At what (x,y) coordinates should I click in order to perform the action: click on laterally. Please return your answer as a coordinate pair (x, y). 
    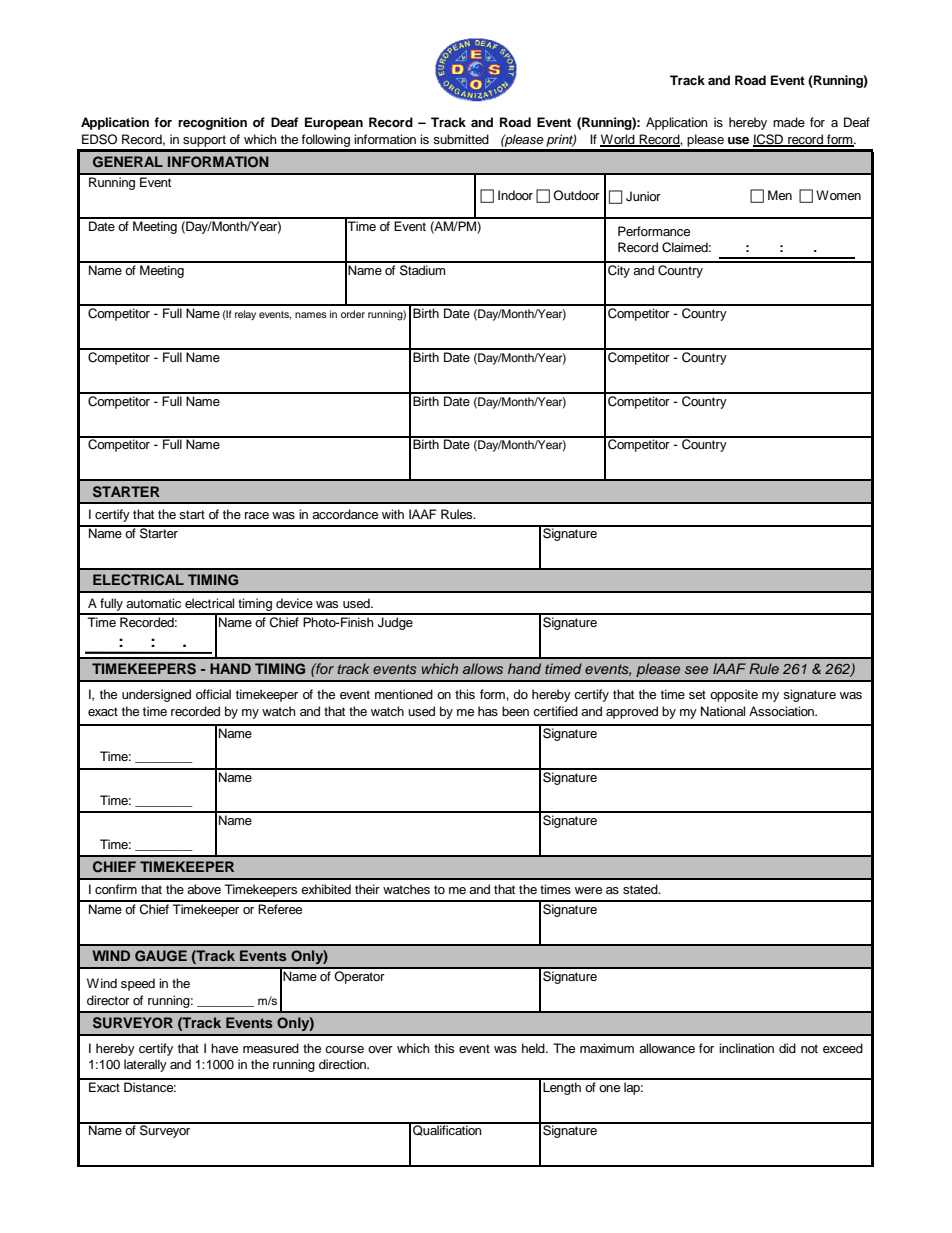
    Looking at the image, I should click on (145, 1065).
